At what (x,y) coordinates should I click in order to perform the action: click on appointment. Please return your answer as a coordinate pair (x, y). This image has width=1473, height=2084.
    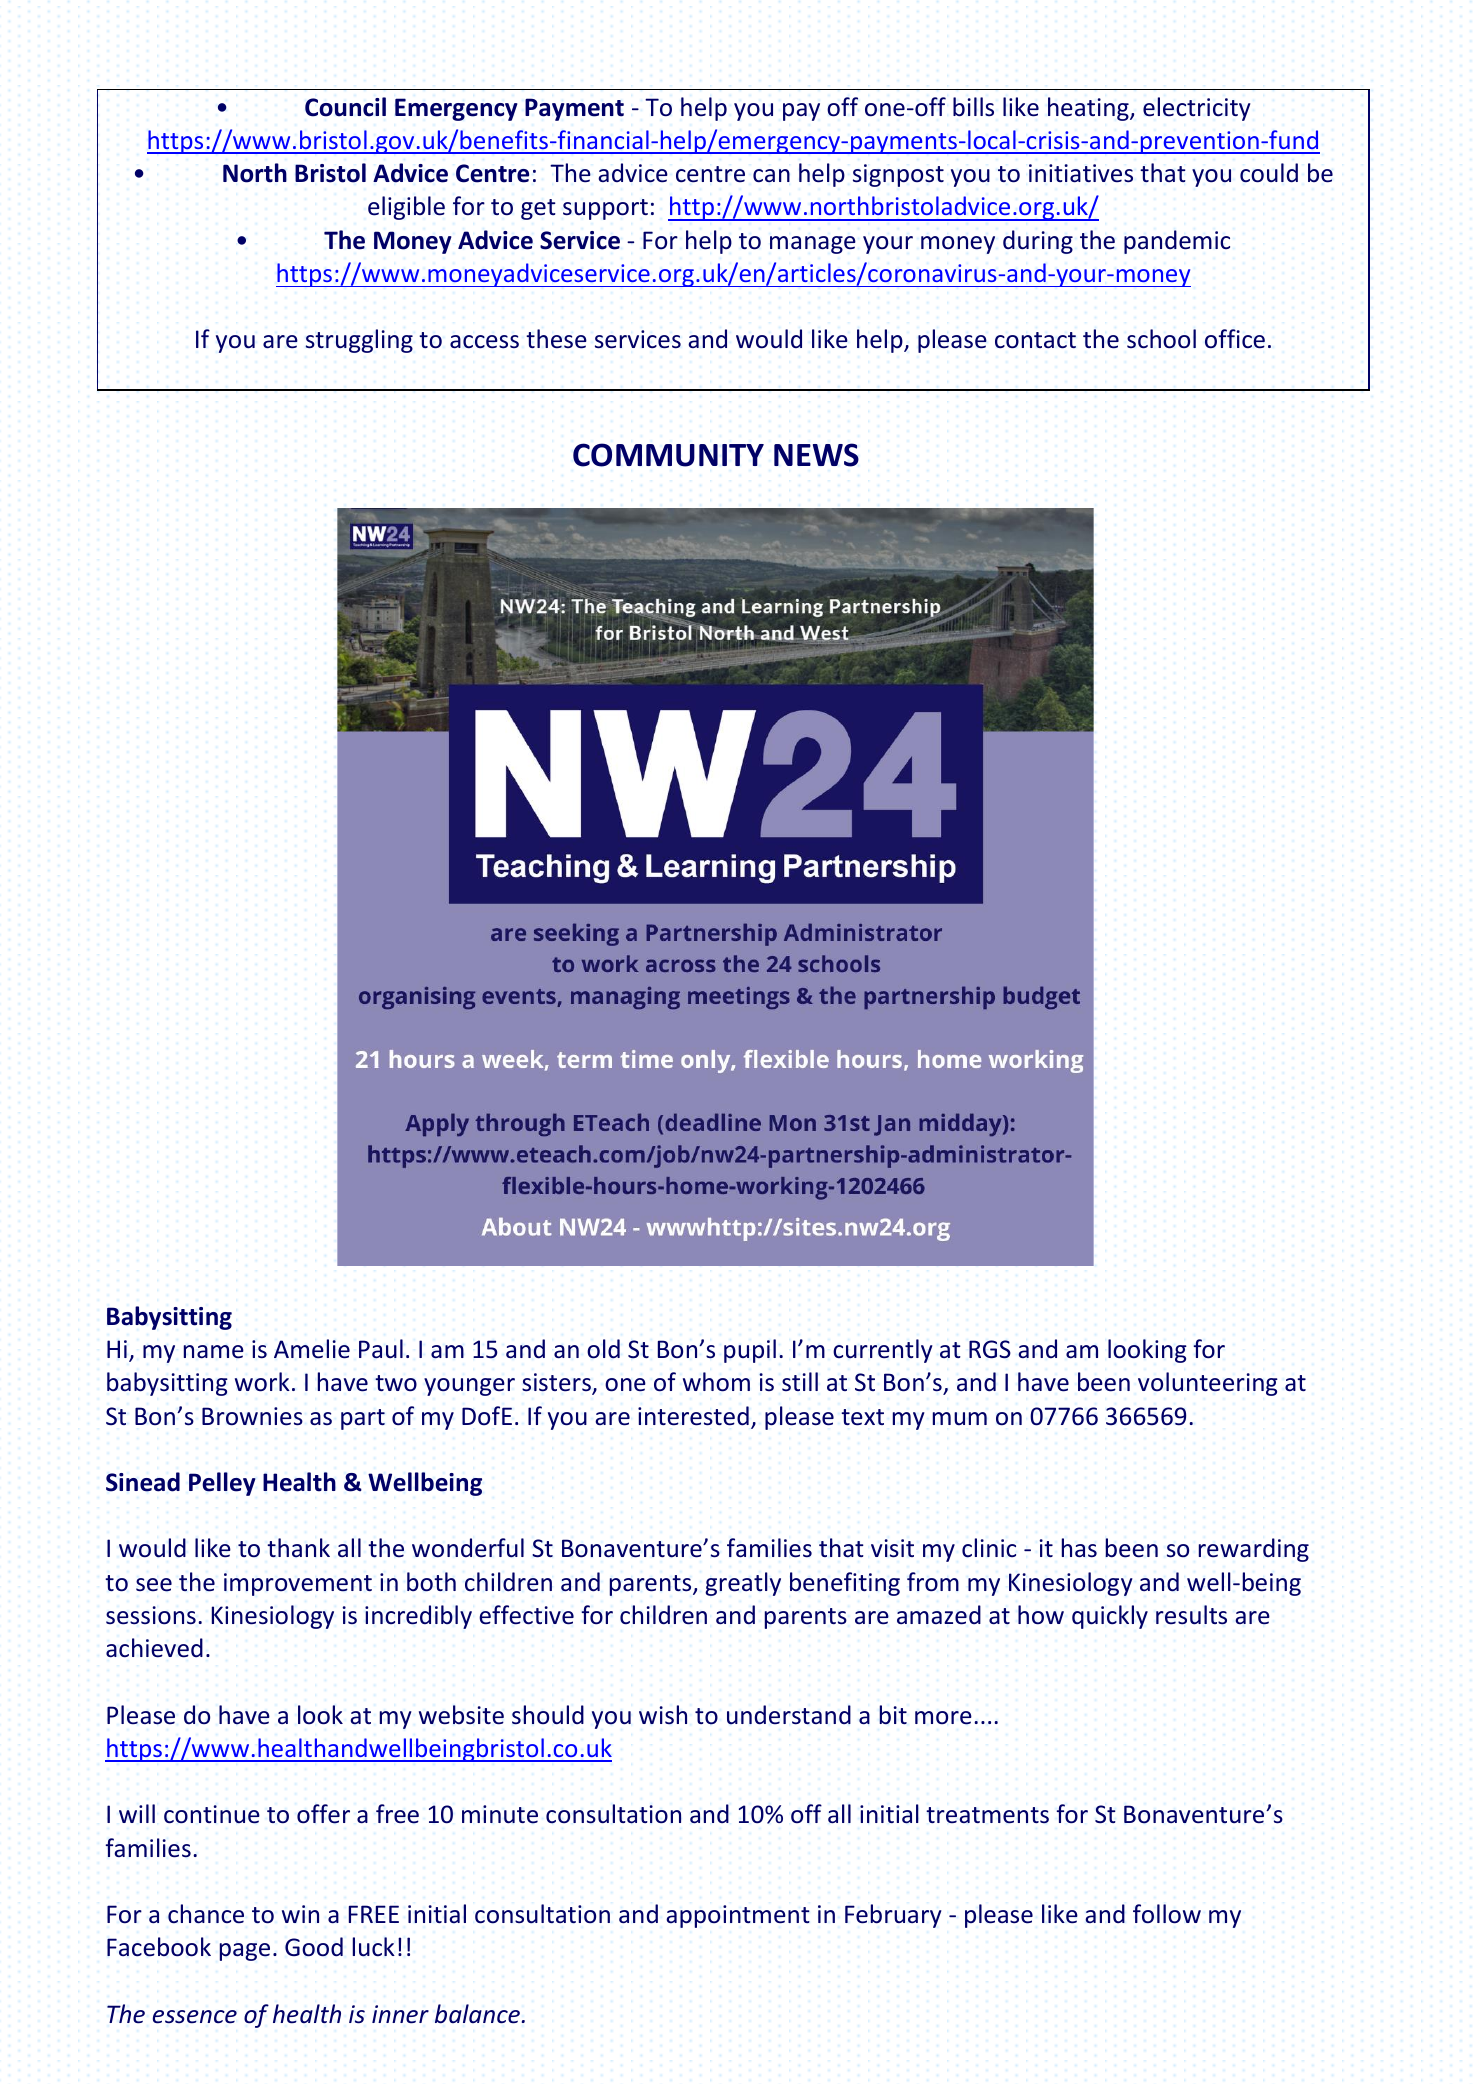
    Looking at the image, I should click on (738, 1916).
